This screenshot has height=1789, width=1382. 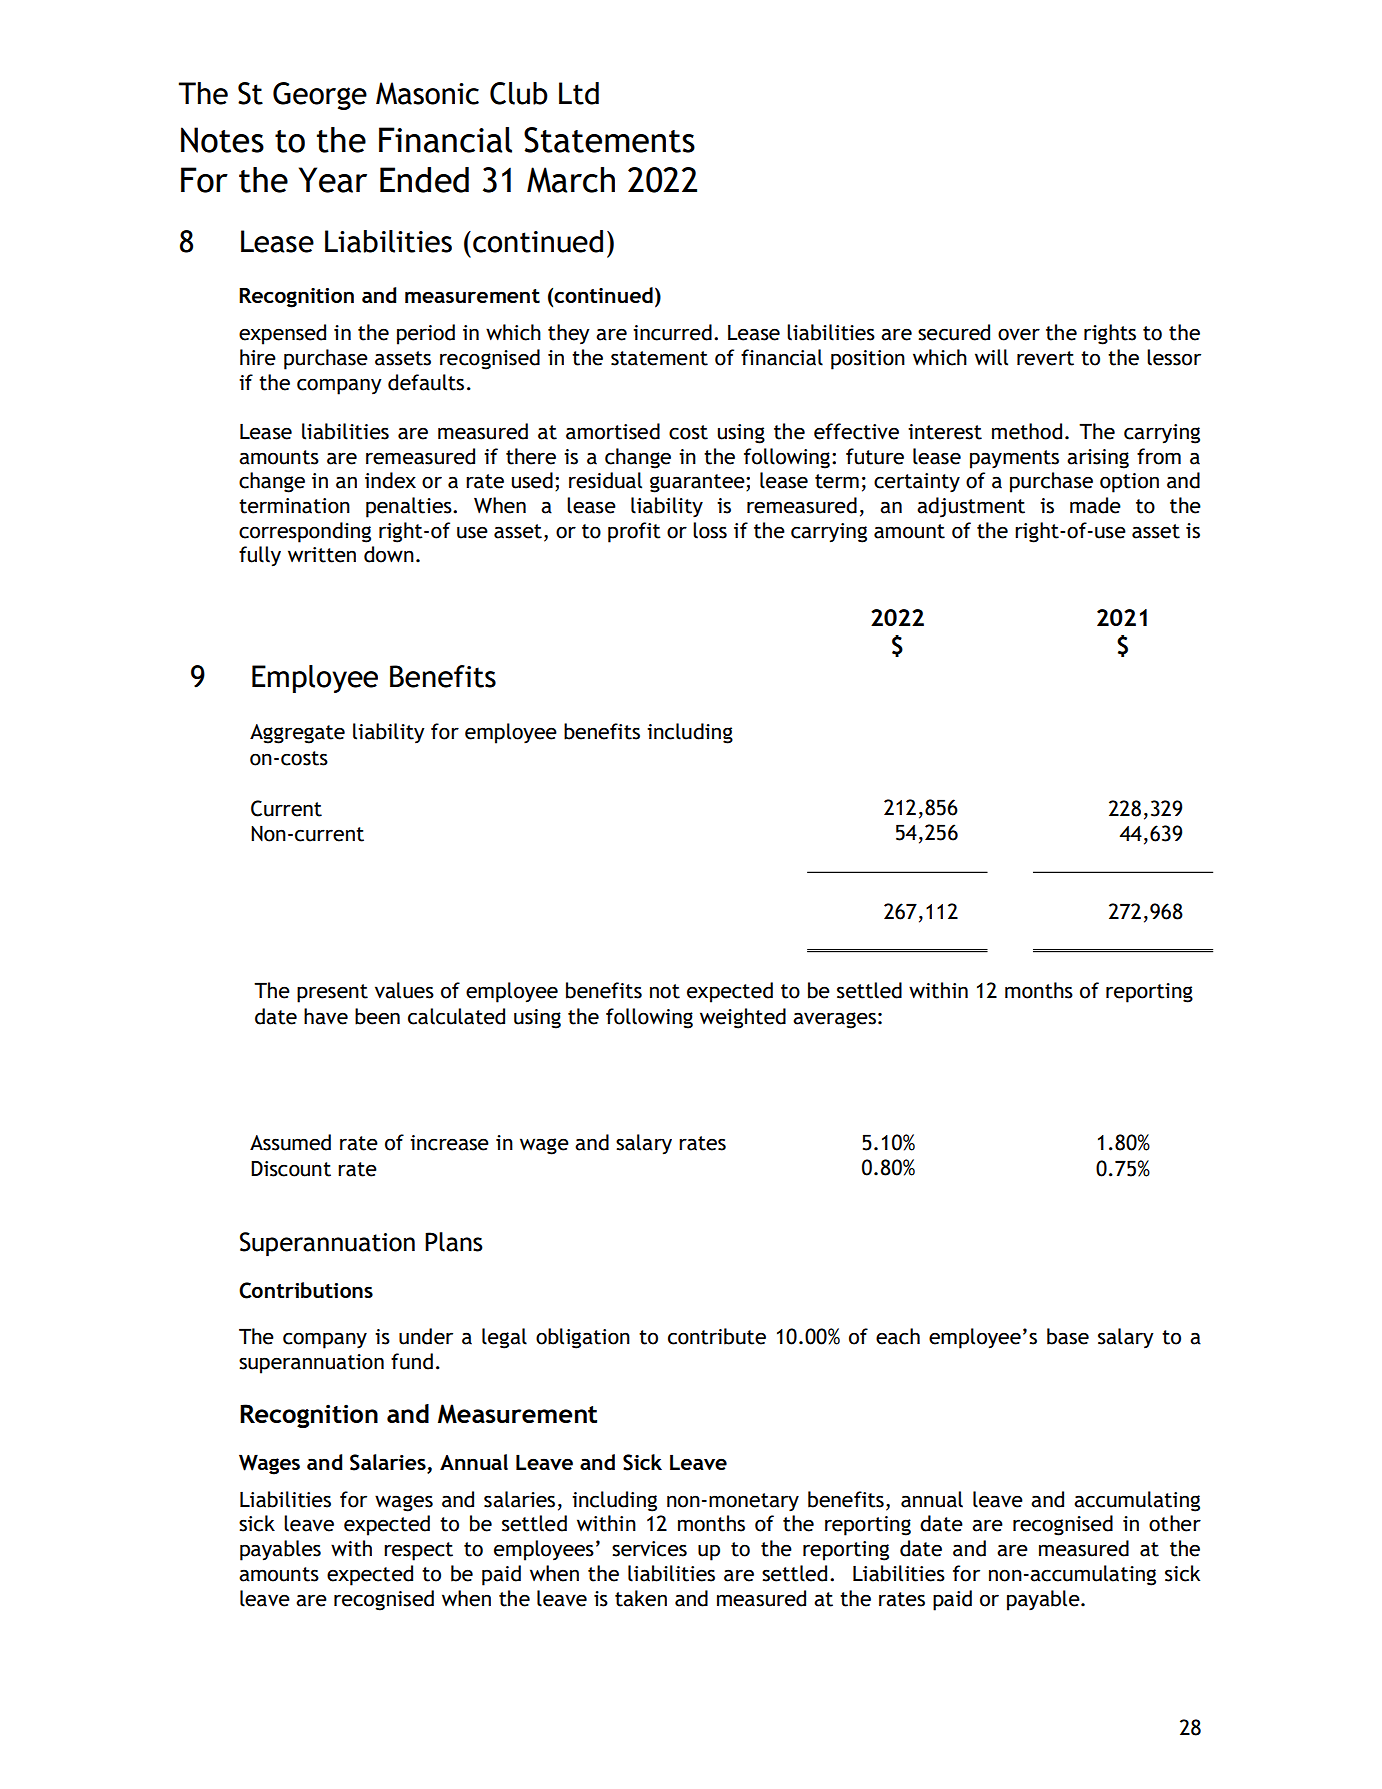 I want to click on index, so click(x=390, y=480).
